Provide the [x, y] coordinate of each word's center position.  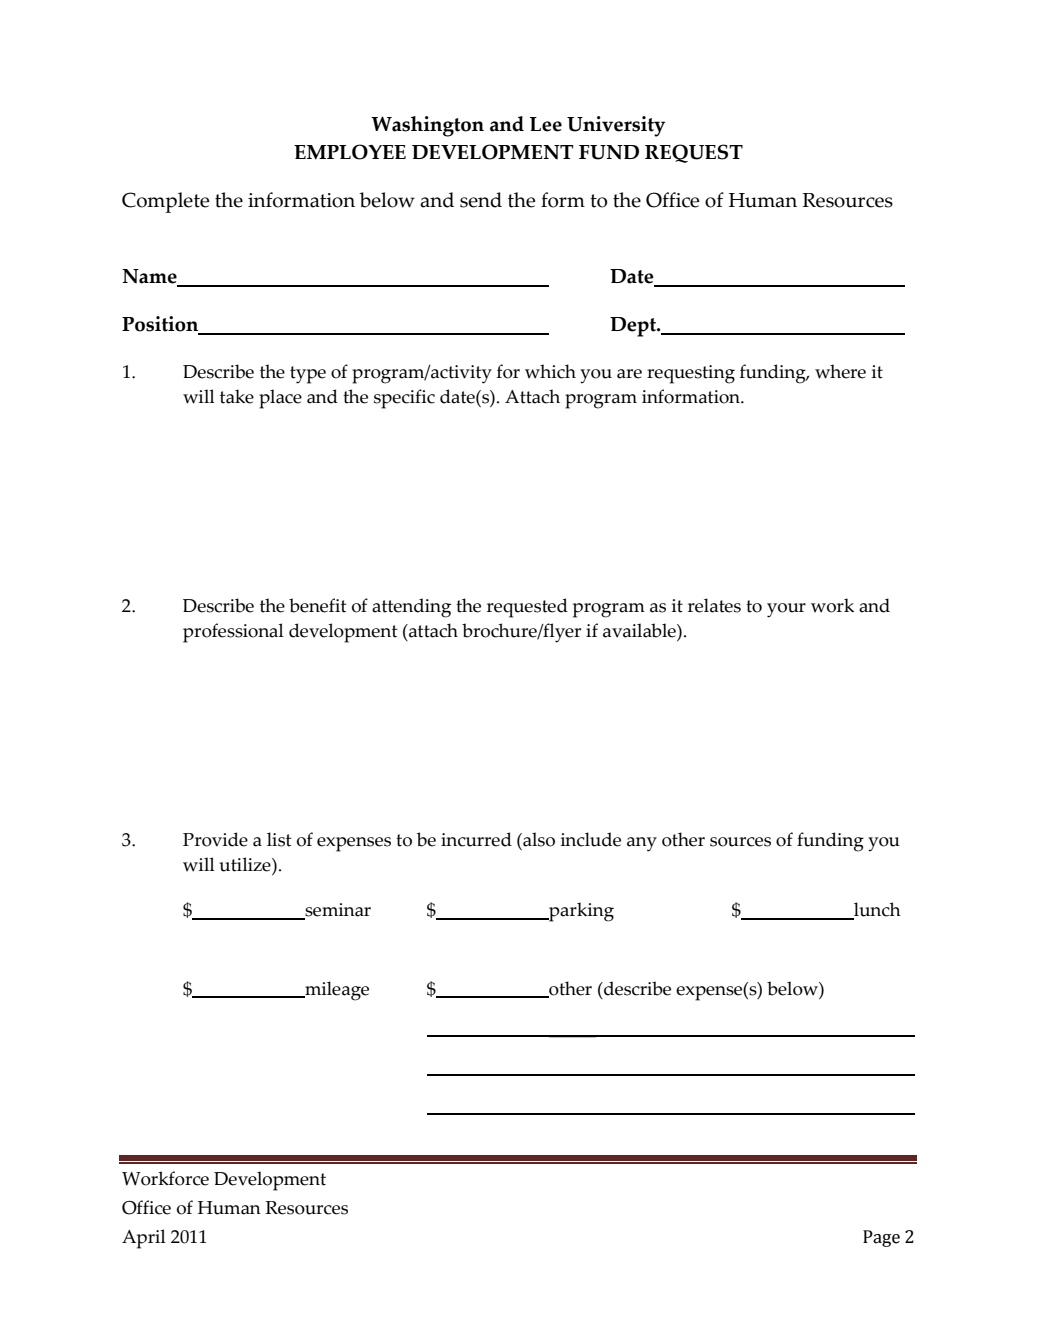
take [237, 396]
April [144, 1239]
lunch [876, 910]
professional [233, 633]
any [642, 844]
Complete [165, 202]
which [550, 371]
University [616, 126]
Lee [546, 124]
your [786, 610]
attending [411, 608]
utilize [246, 864]
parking [580, 912]
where [840, 371]
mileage [336, 991]
